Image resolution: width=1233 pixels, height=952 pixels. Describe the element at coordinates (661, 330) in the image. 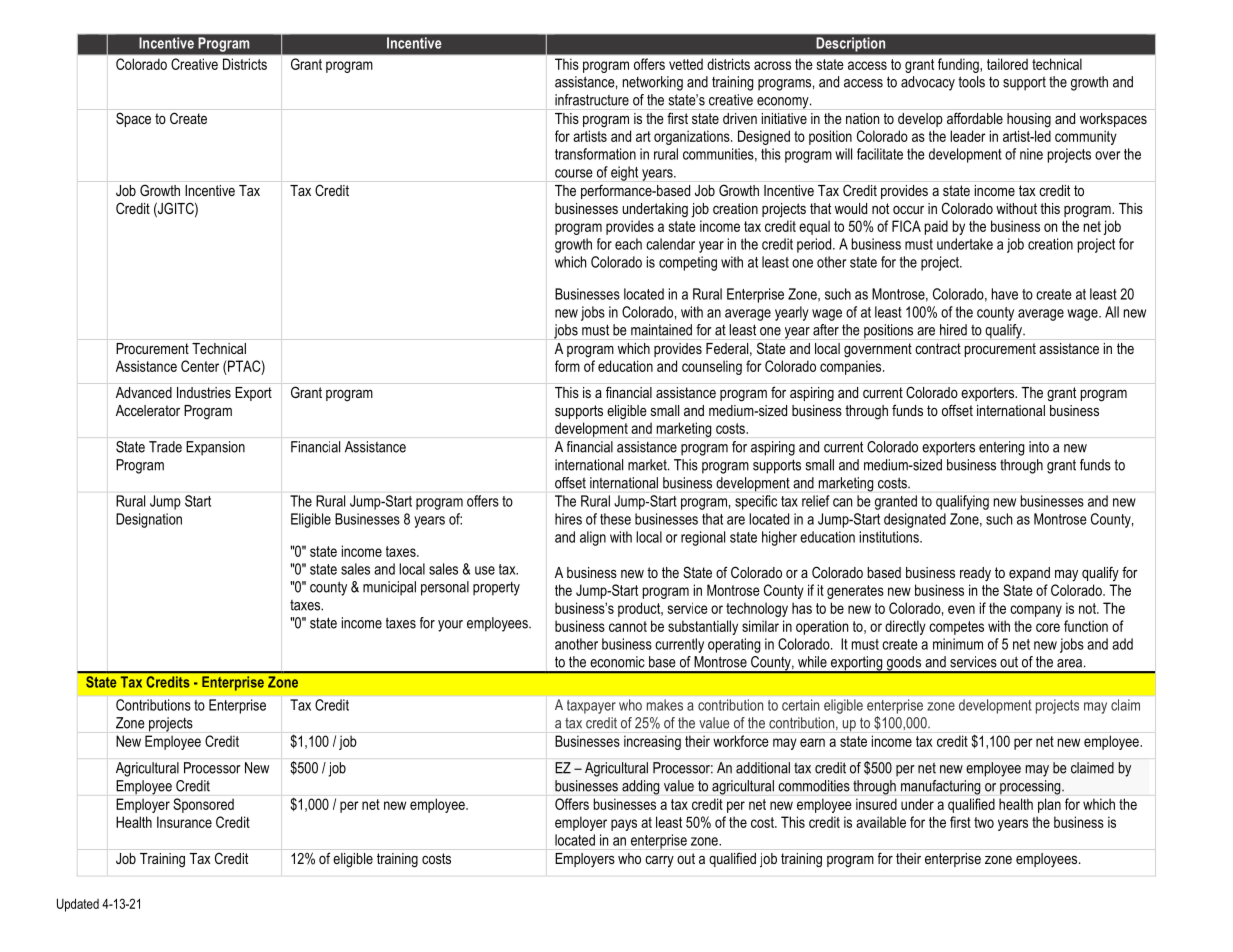

I see `maintained` at that location.
